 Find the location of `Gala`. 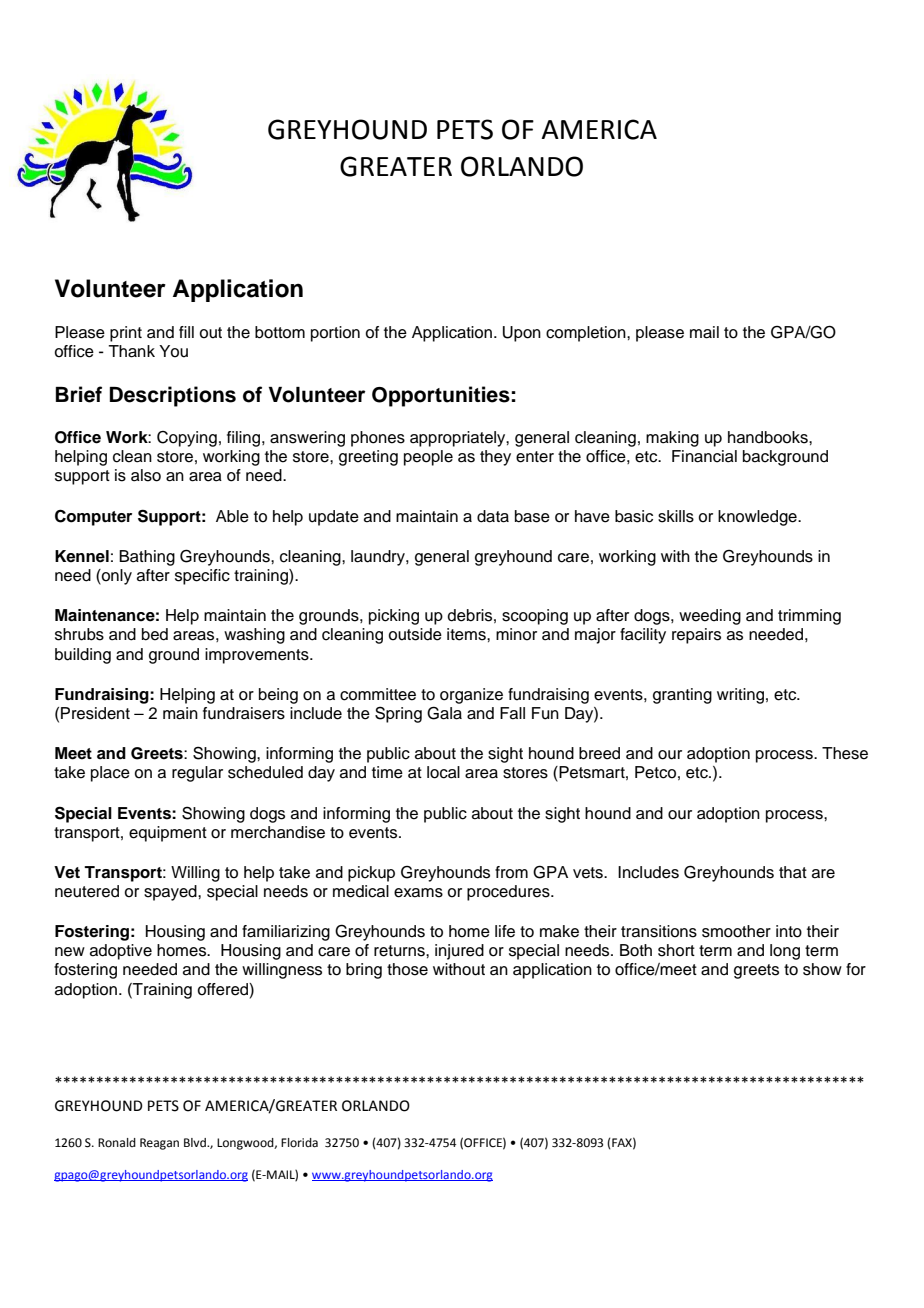

Gala is located at coordinates (444, 713).
